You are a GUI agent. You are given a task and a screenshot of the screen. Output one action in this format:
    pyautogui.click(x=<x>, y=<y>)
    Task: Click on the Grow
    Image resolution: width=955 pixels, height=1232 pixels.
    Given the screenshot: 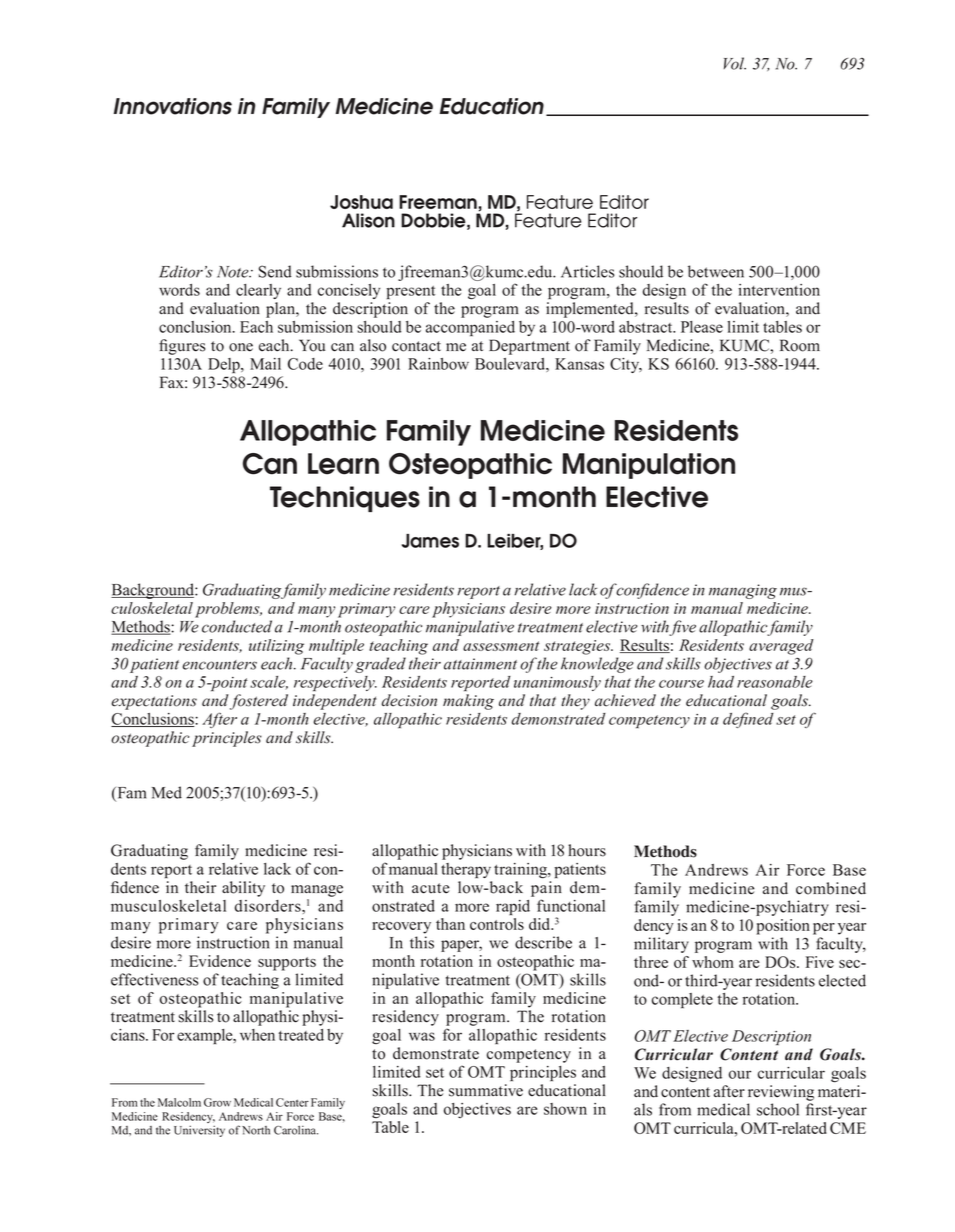 What is the action you would take?
    pyautogui.click(x=217, y=1102)
